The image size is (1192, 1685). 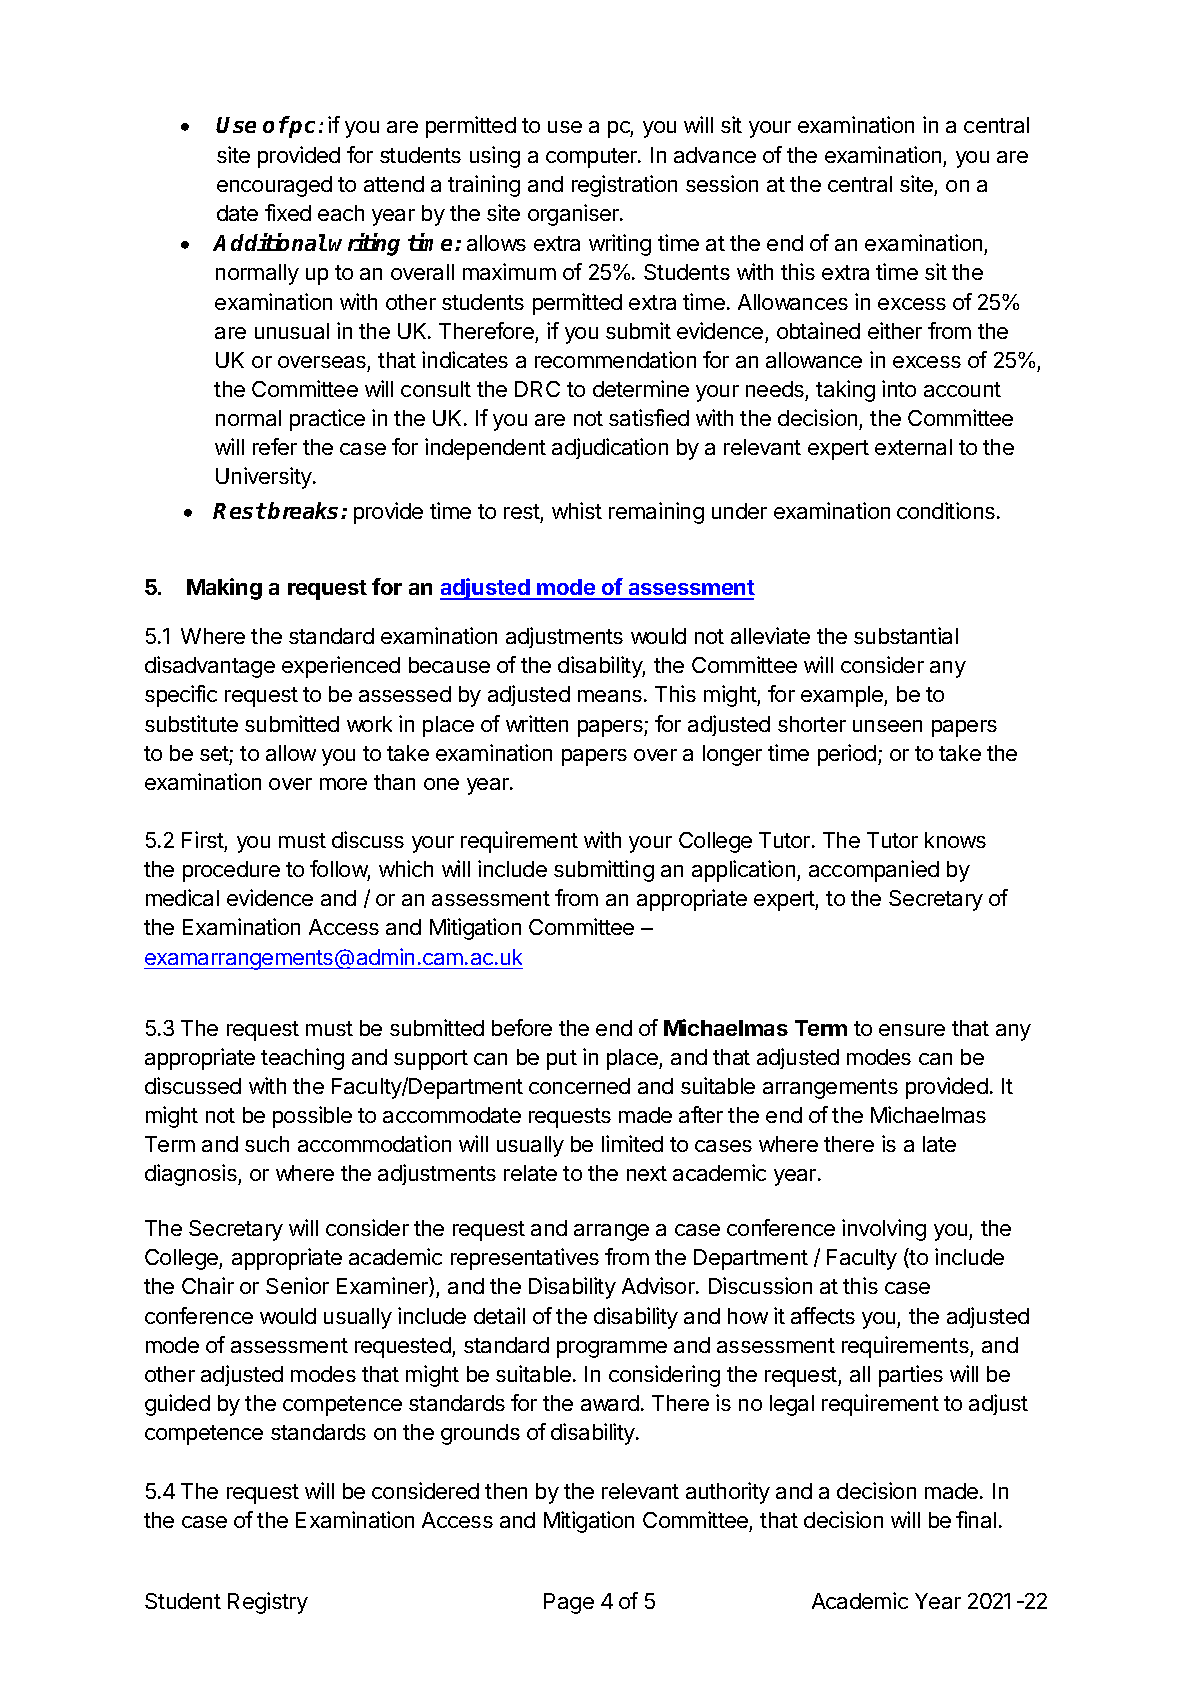 I want to click on application, so click(x=743, y=871).
